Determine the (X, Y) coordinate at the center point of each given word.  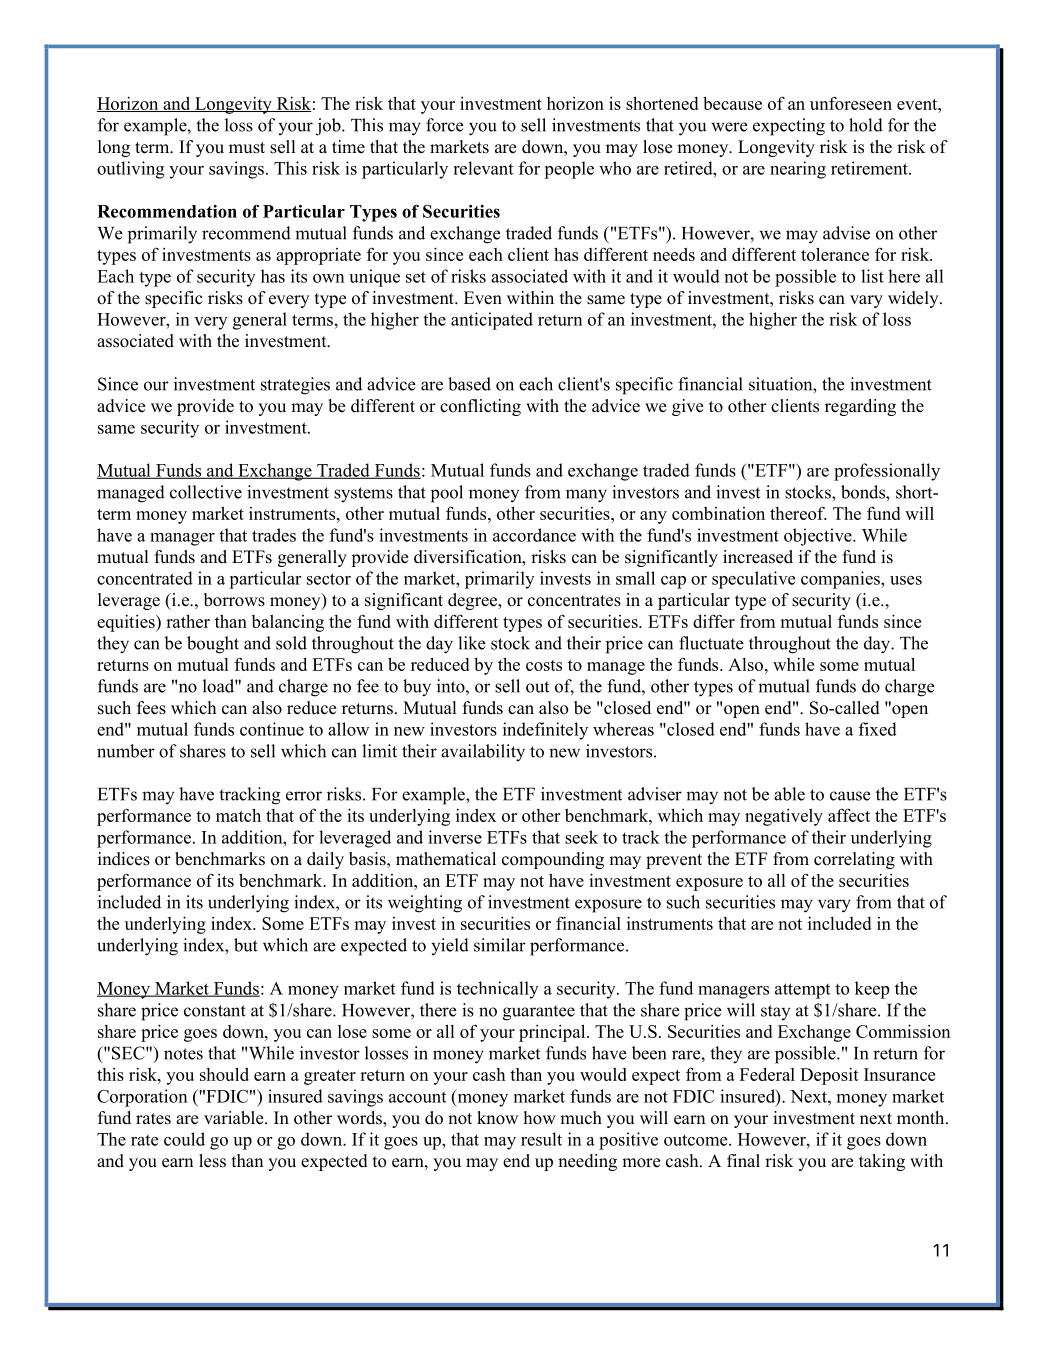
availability (483, 753)
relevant (483, 168)
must (247, 148)
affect (849, 815)
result (541, 1139)
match (238, 815)
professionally (887, 472)
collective (206, 492)
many (586, 496)
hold (866, 125)
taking (882, 1162)
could (184, 1139)
